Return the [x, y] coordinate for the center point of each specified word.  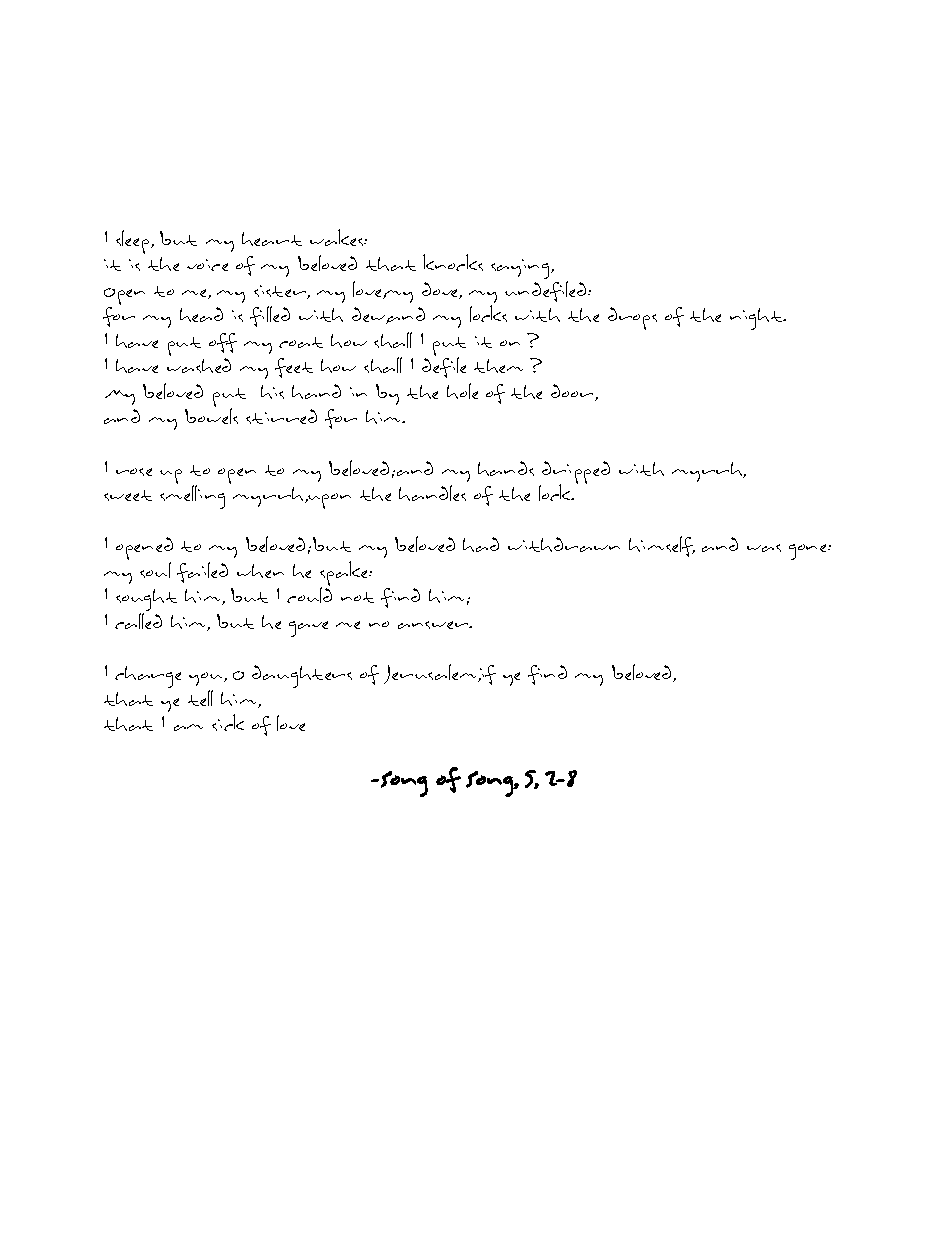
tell [200, 698]
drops [632, 318]
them [498, 366]
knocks [453, 262]
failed [202, 572]
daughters [302, 676]
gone [809, 552]
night [757, 319]
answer [434, 625]
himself [662, 546]
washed [199, 365]
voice [207, 265]
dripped [575, 473]
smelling [192, 497]
